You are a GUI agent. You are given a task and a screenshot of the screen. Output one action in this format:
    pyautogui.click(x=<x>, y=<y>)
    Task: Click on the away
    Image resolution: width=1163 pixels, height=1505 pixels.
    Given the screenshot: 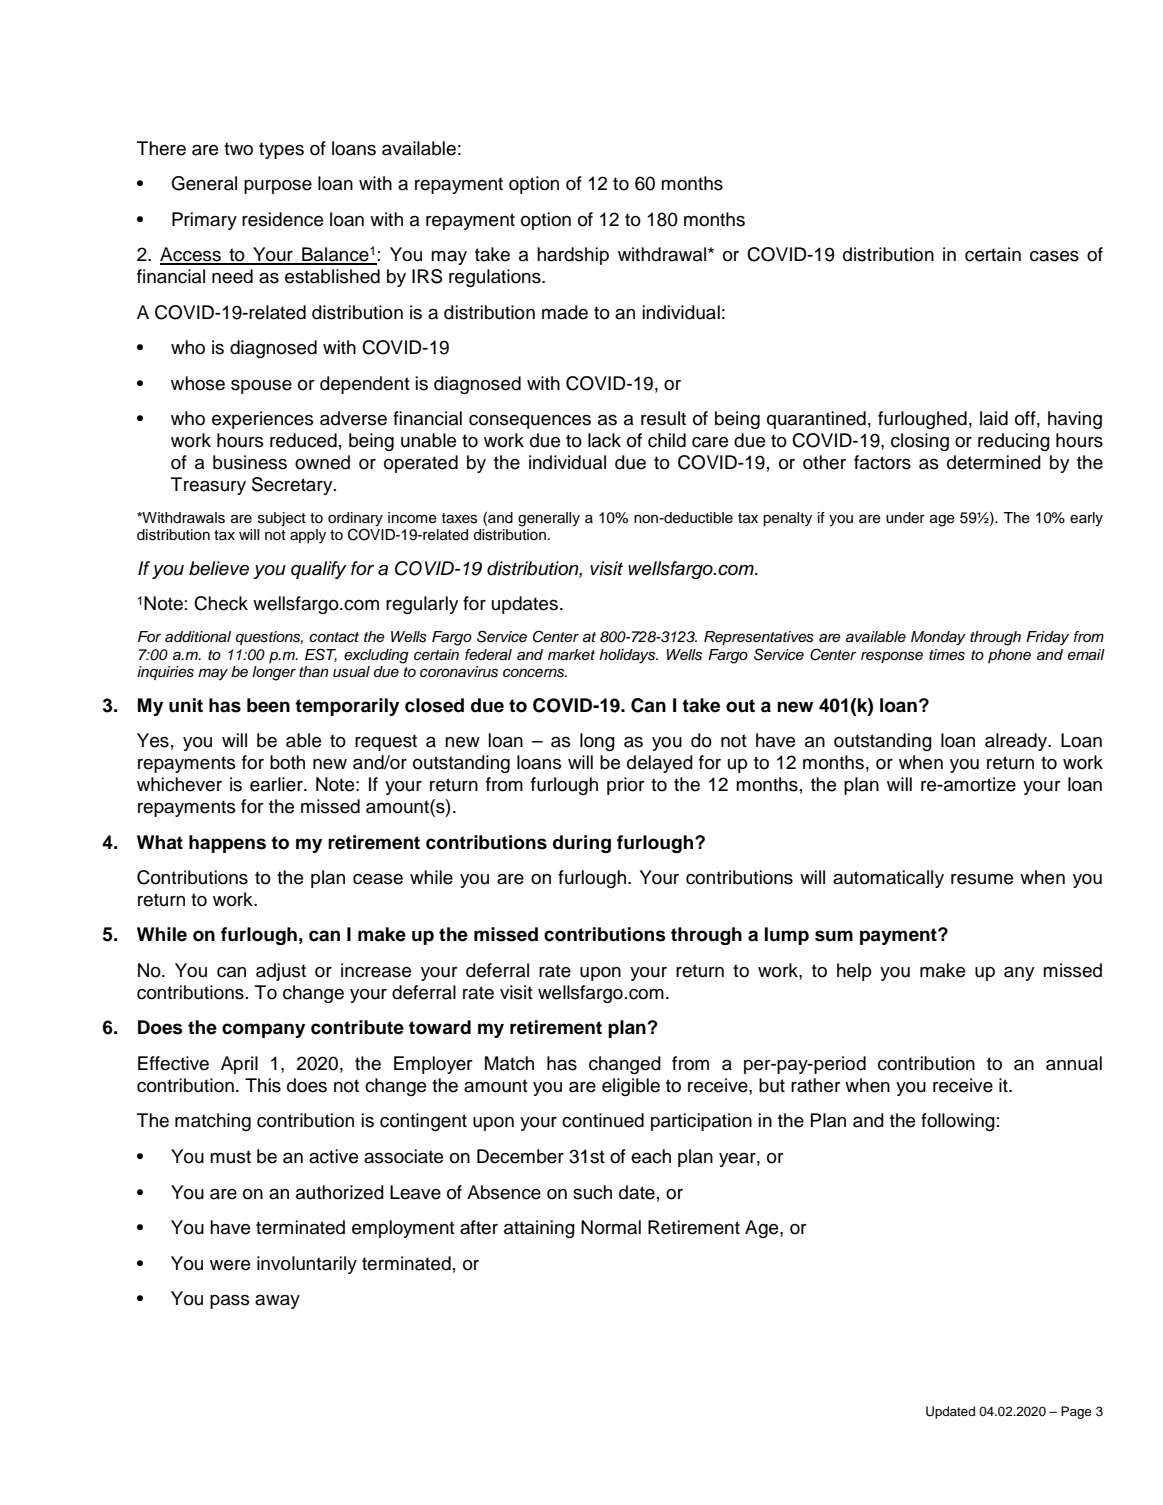 What is the action you would take?
    pyautogui.click(x=277, y=1302)
